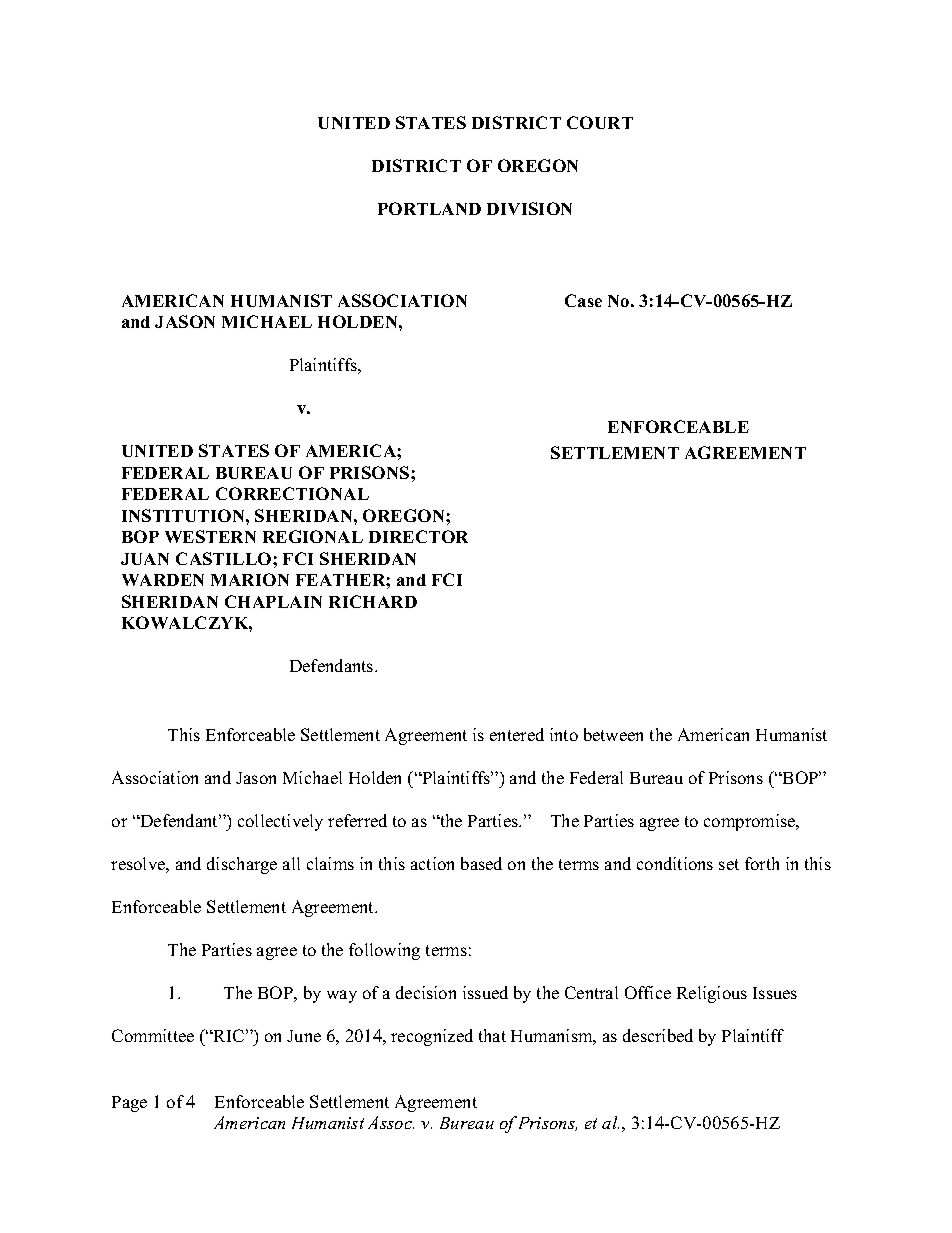 The height and width of the document is (1233, 952). I want to click on Committee, so click(153, 1035).
